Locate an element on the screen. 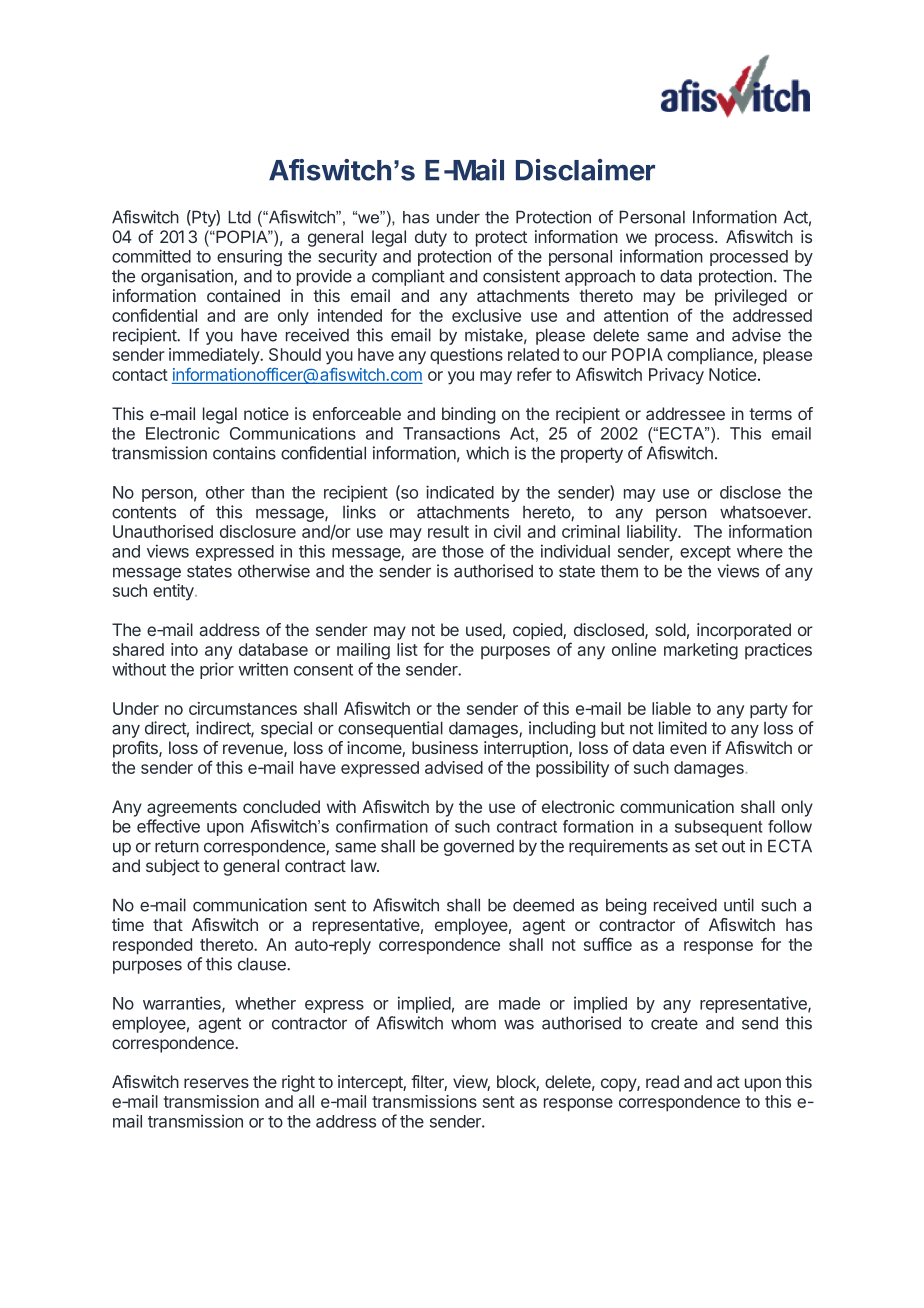 The width and height of the screenshot is (924, 1308). reserves is located at coordinates (216, 1083).
